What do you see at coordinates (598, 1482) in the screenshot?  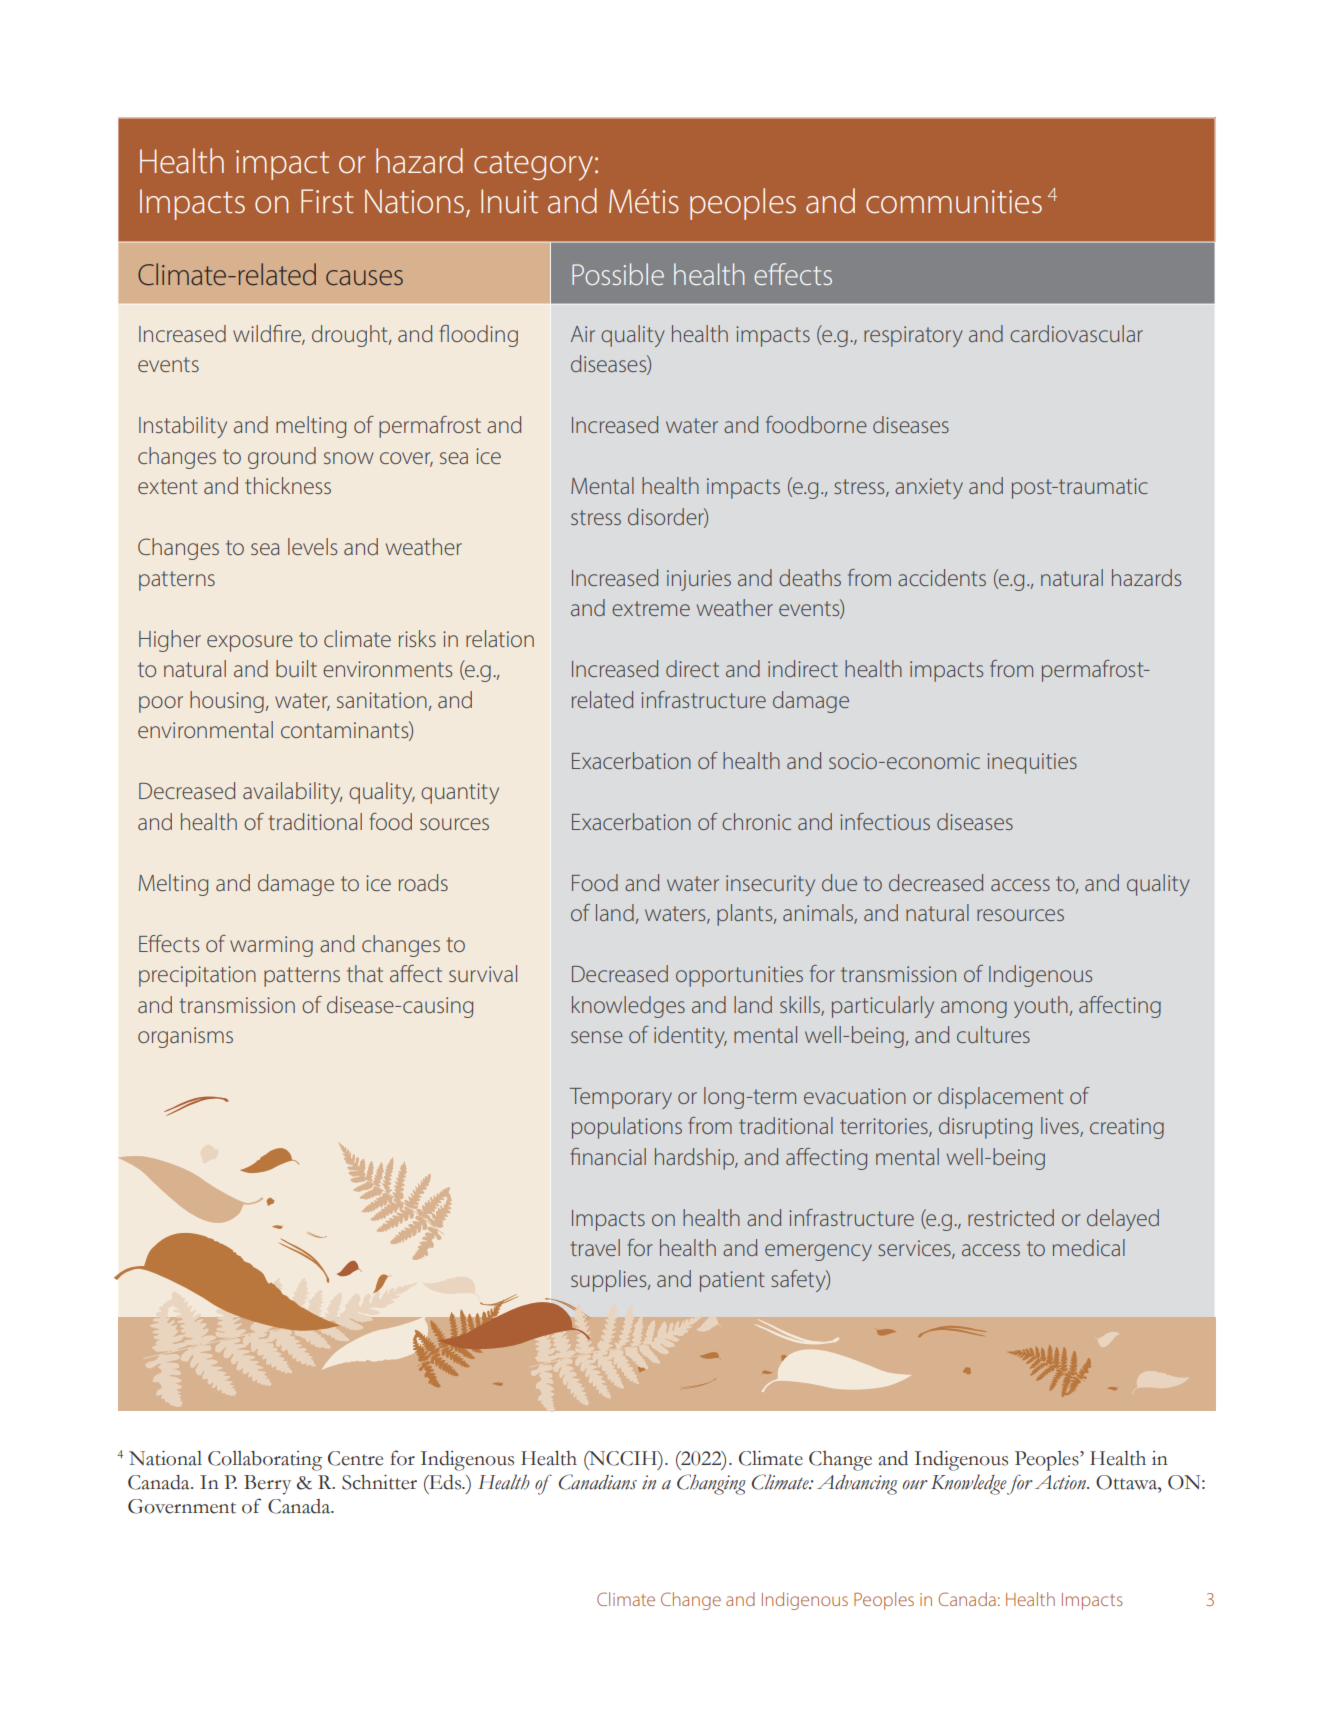 I see `Canadians` at bounding box center [598, 1482].
